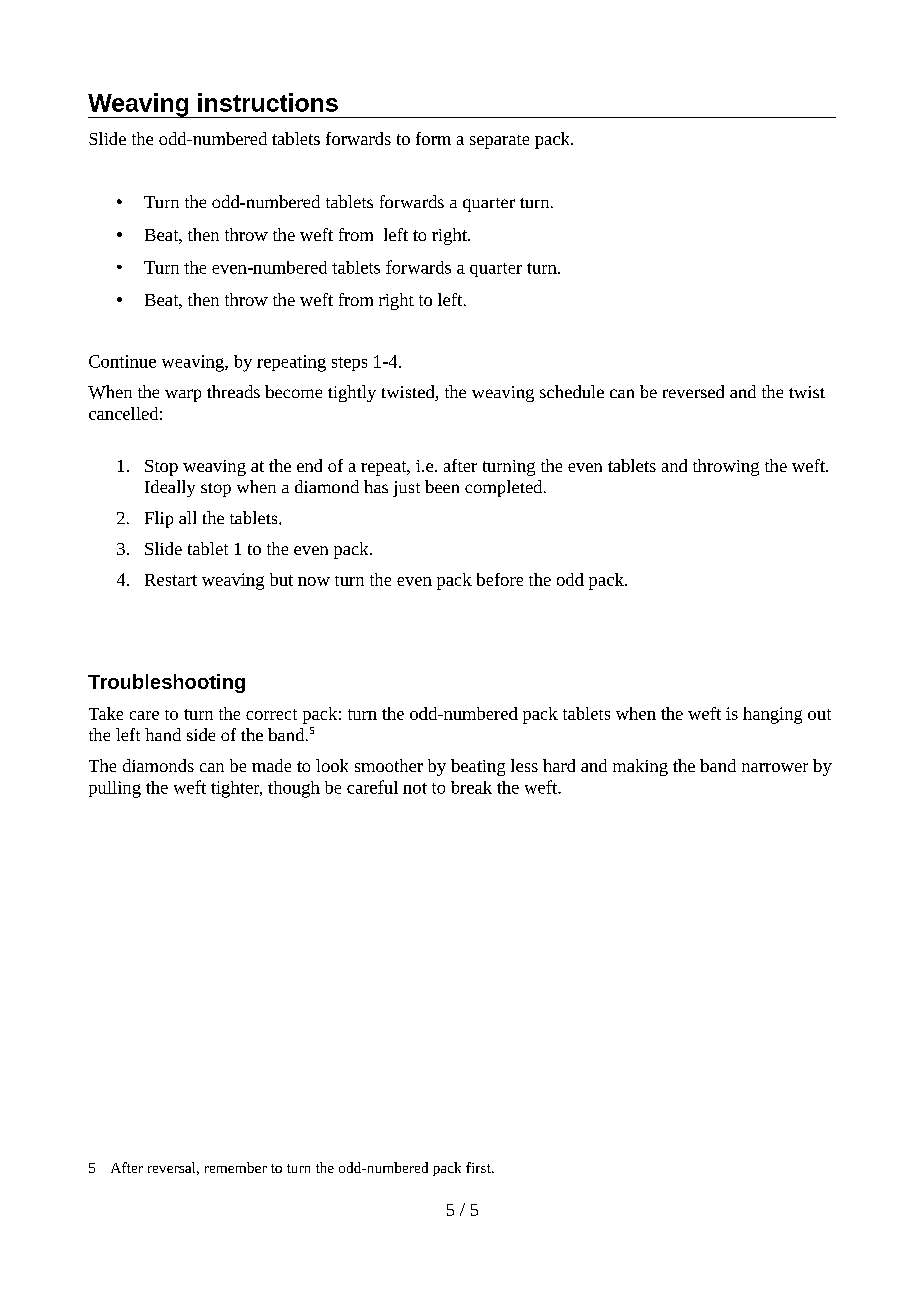  I want to click on been, so click(442, 486).
